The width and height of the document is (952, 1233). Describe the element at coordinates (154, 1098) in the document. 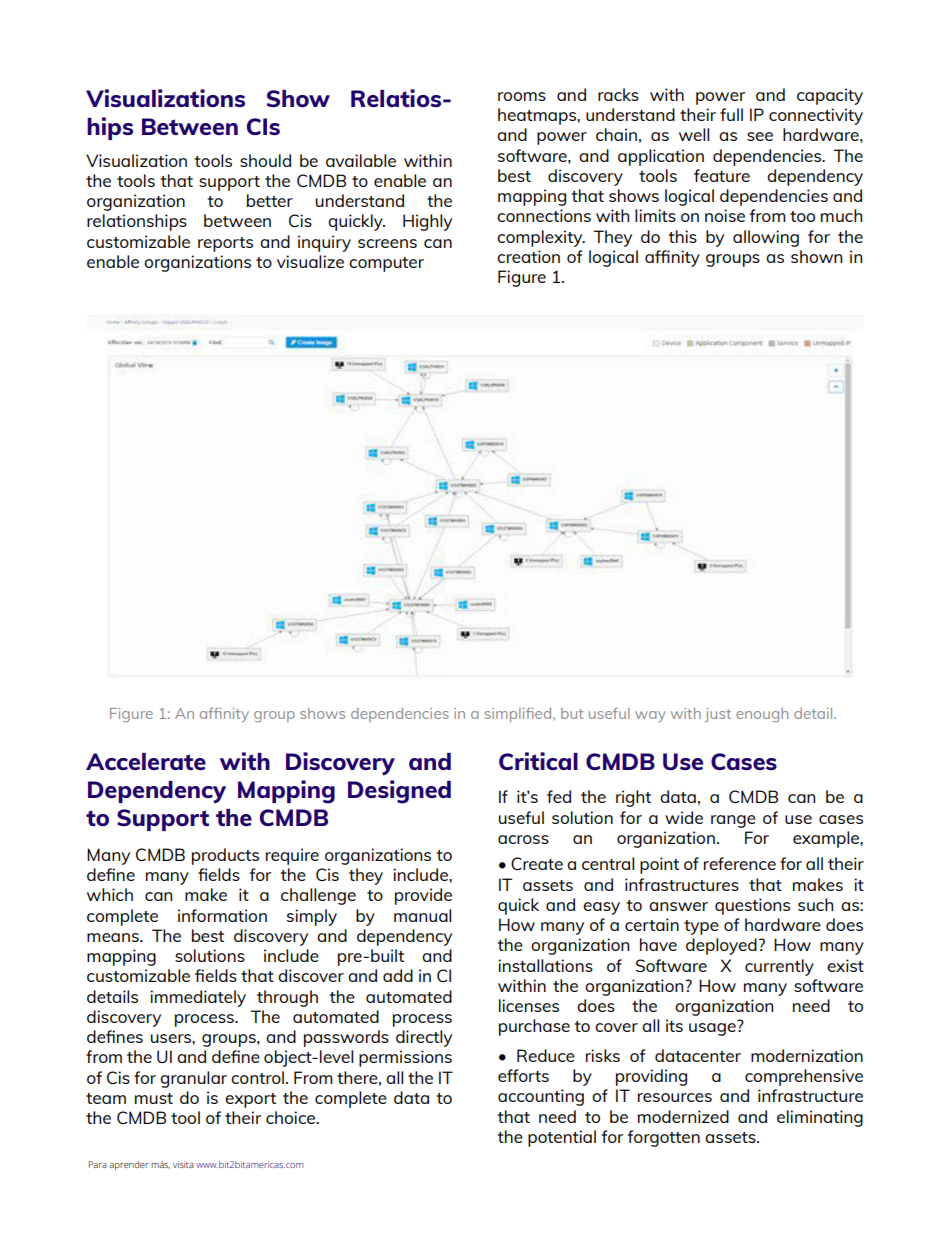

I see `must` at that location.
